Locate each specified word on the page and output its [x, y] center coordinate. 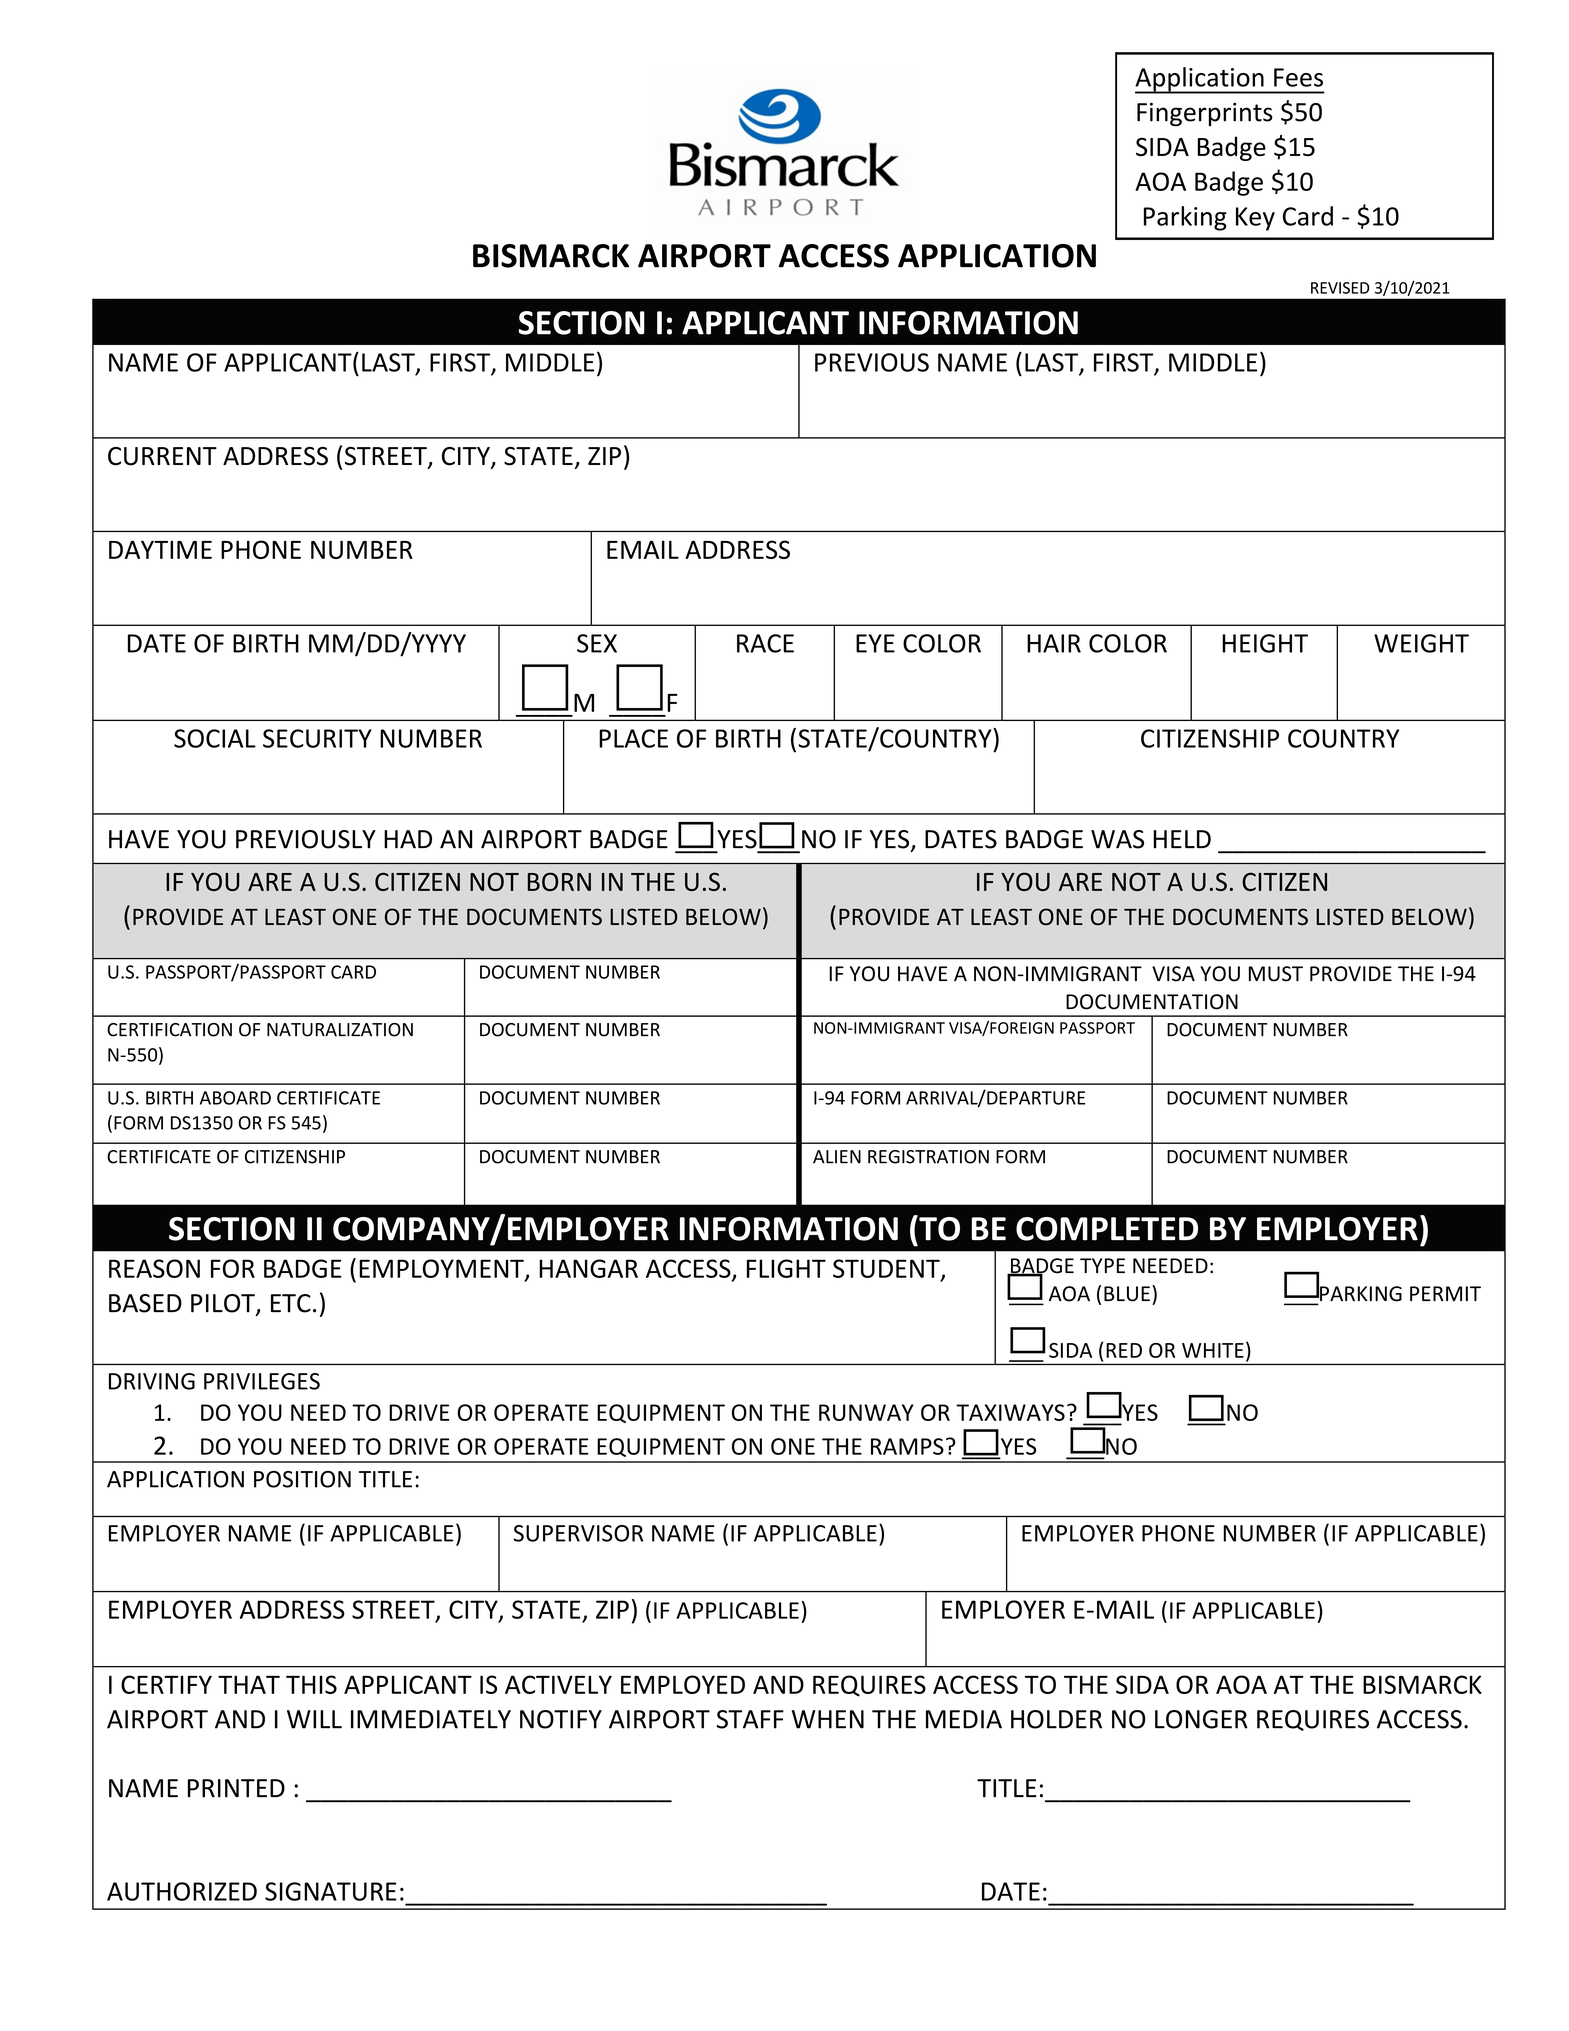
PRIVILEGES [262, 1381]
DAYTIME [160, 549]
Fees [1298, 77]
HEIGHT [1265, 643]
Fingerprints [1205, 114]
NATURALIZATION [340, 1030]
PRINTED [236, 1788]
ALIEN [837, 1157]
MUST [1276, 974]
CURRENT [162, 456]
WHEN [828, 1719]
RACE [765, 643]
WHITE [1213, 1350]
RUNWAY [866, 1412]
